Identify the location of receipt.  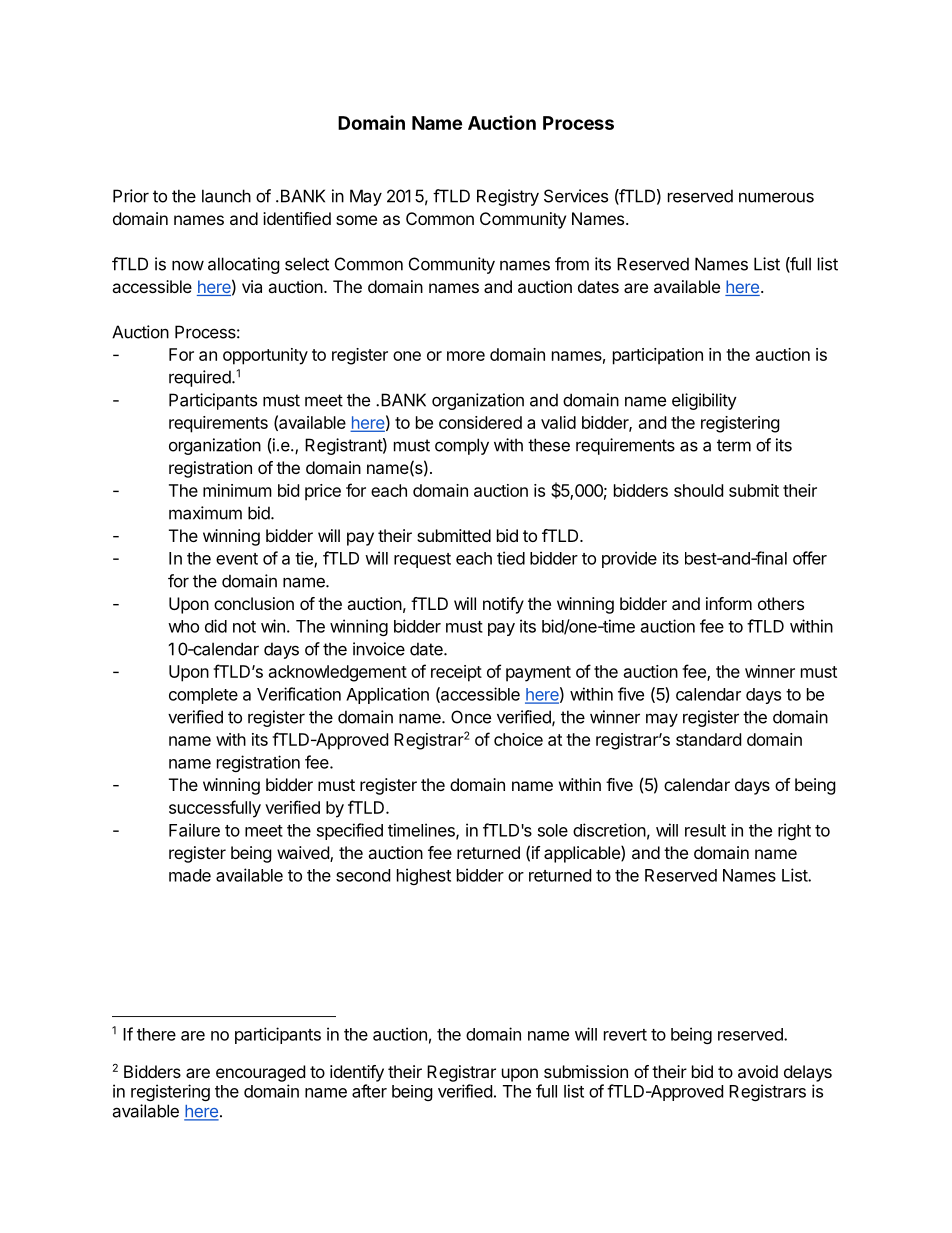
(456, 673).
